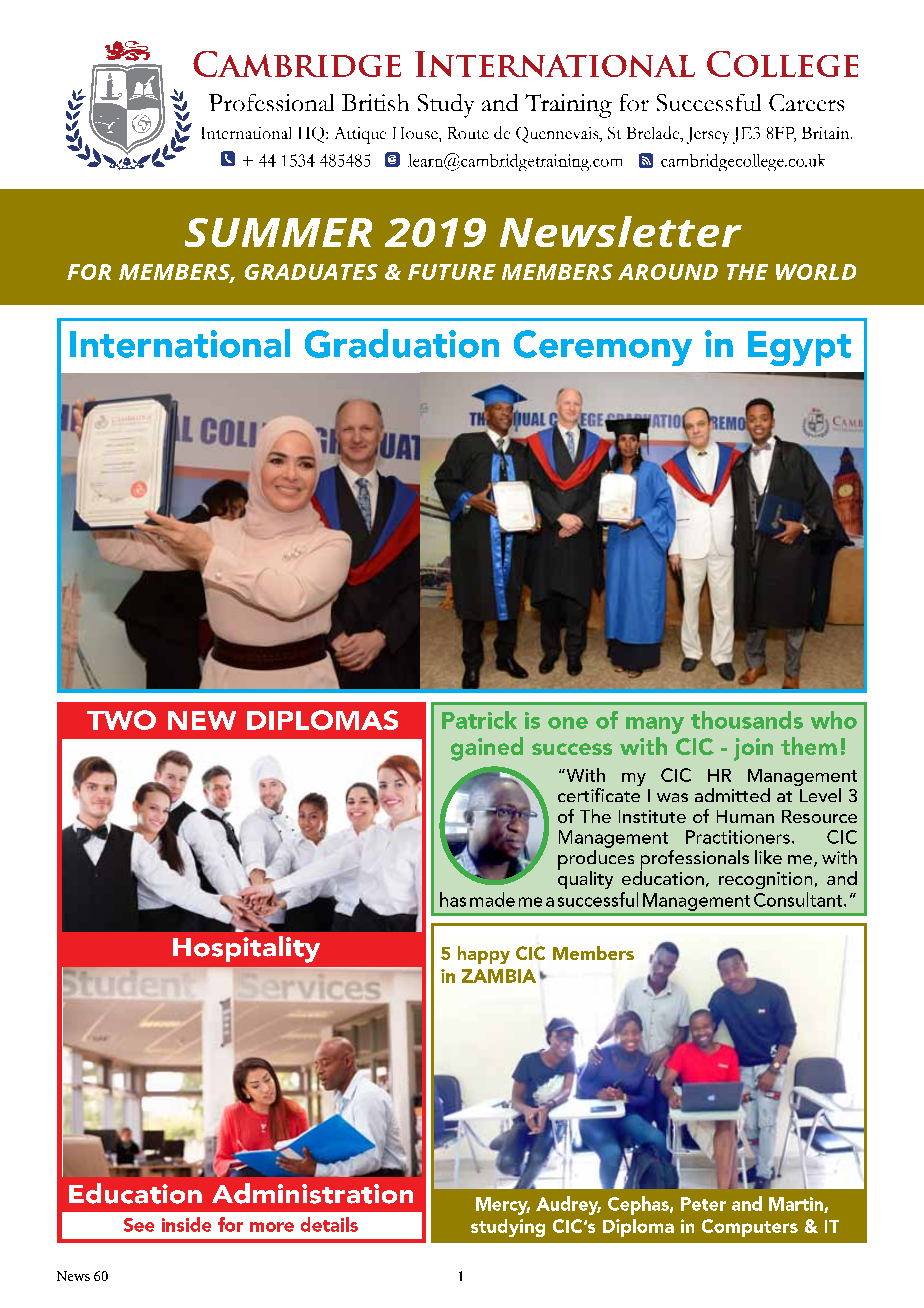 This screenshot has height=1308, width=924. What do you see at coordinates (799, 348) in the screenshot?
I see `Egypt` at bounding box center [799, 348].
